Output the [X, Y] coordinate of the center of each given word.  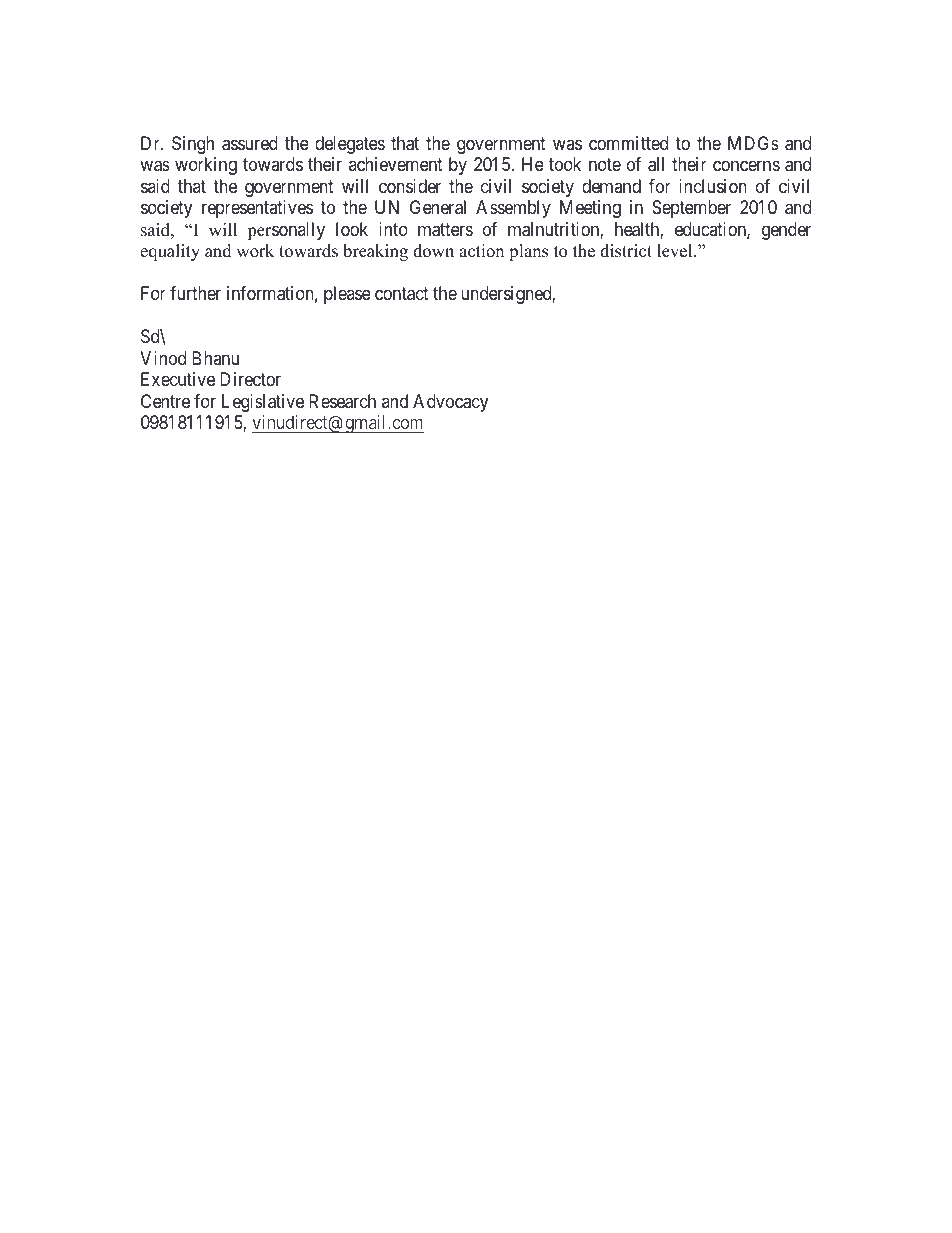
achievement [396, 164]
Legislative [263, 403]
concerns [746, 166]
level [676, 251]
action [481, 251]
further [195, 293]
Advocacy [450, 403]
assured [250, 143]
